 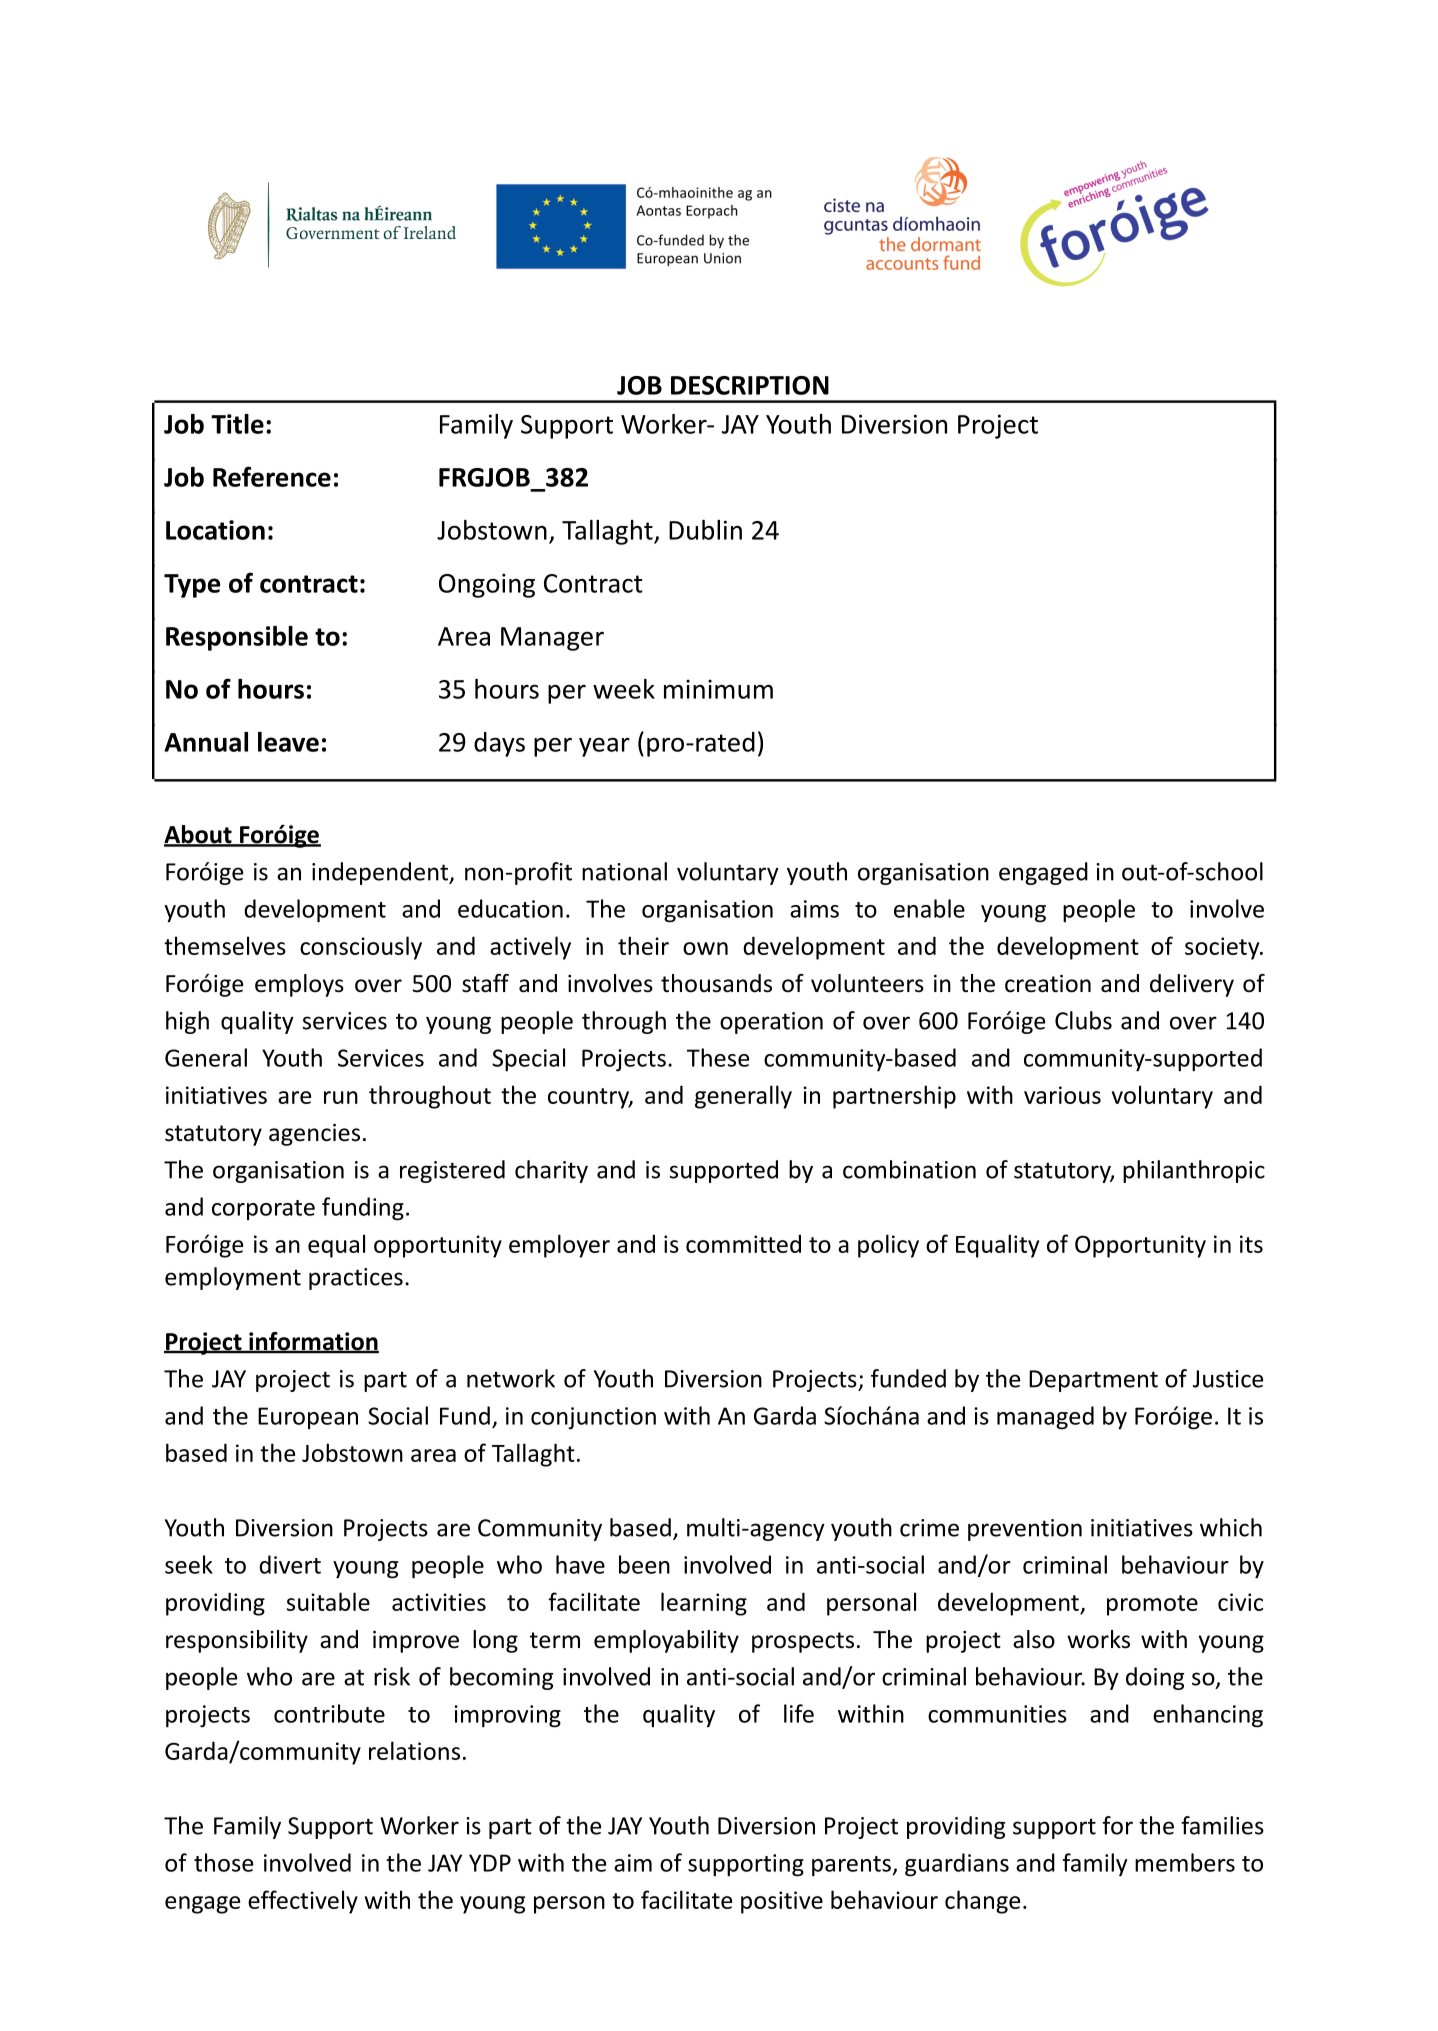 I want to click on its, so click(x=1251, y=1244).
